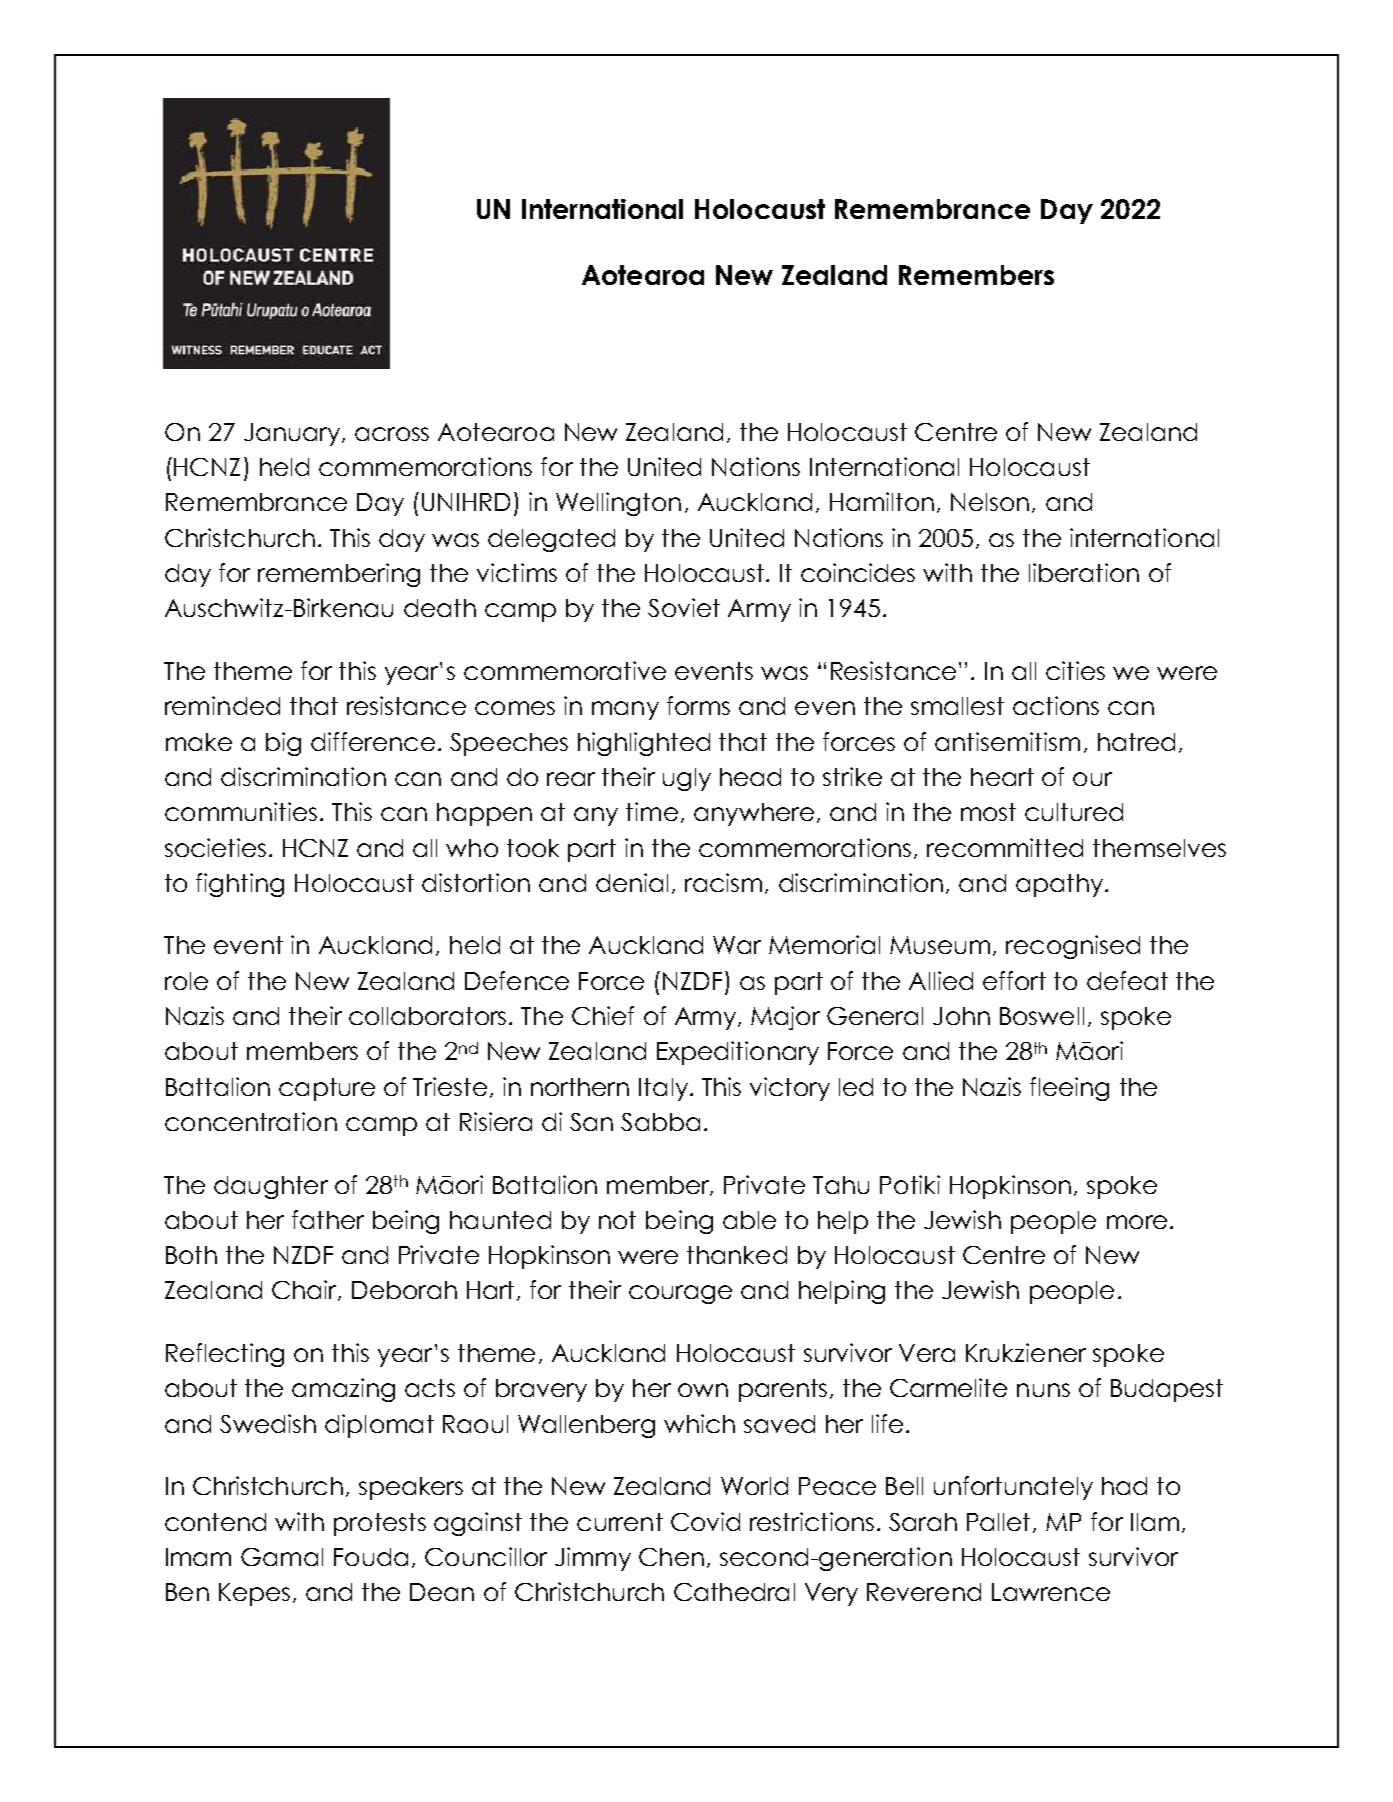 The width and height of the screenshot is (1393, 1802). Describe the element at coordinates (618, 504) in the screenshot. I see `Wellington` at that location.
